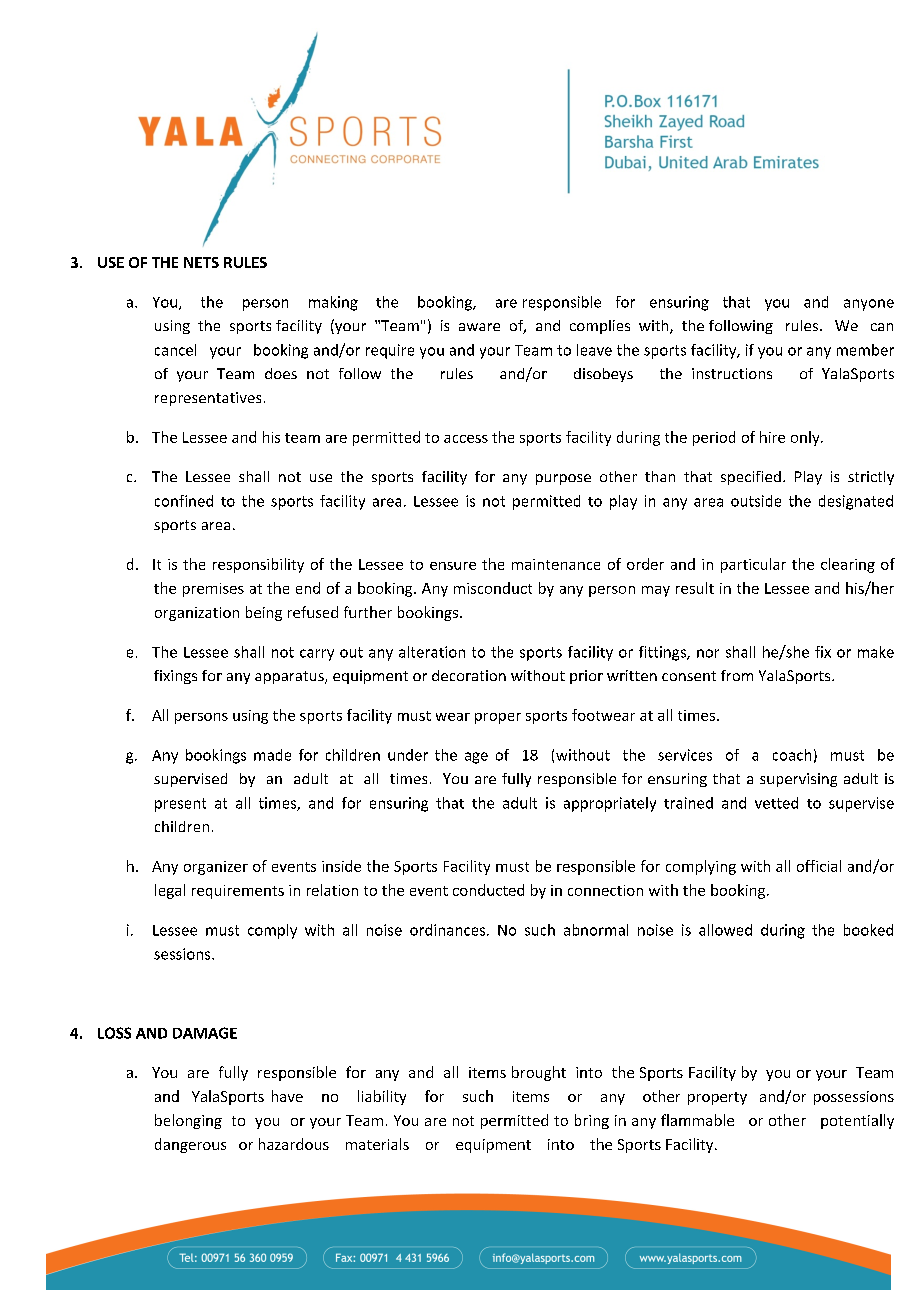 This image has height=1308, width=924. Describe the element at coordinates (857, 1121) in the image. I see `potentially` at that location.
